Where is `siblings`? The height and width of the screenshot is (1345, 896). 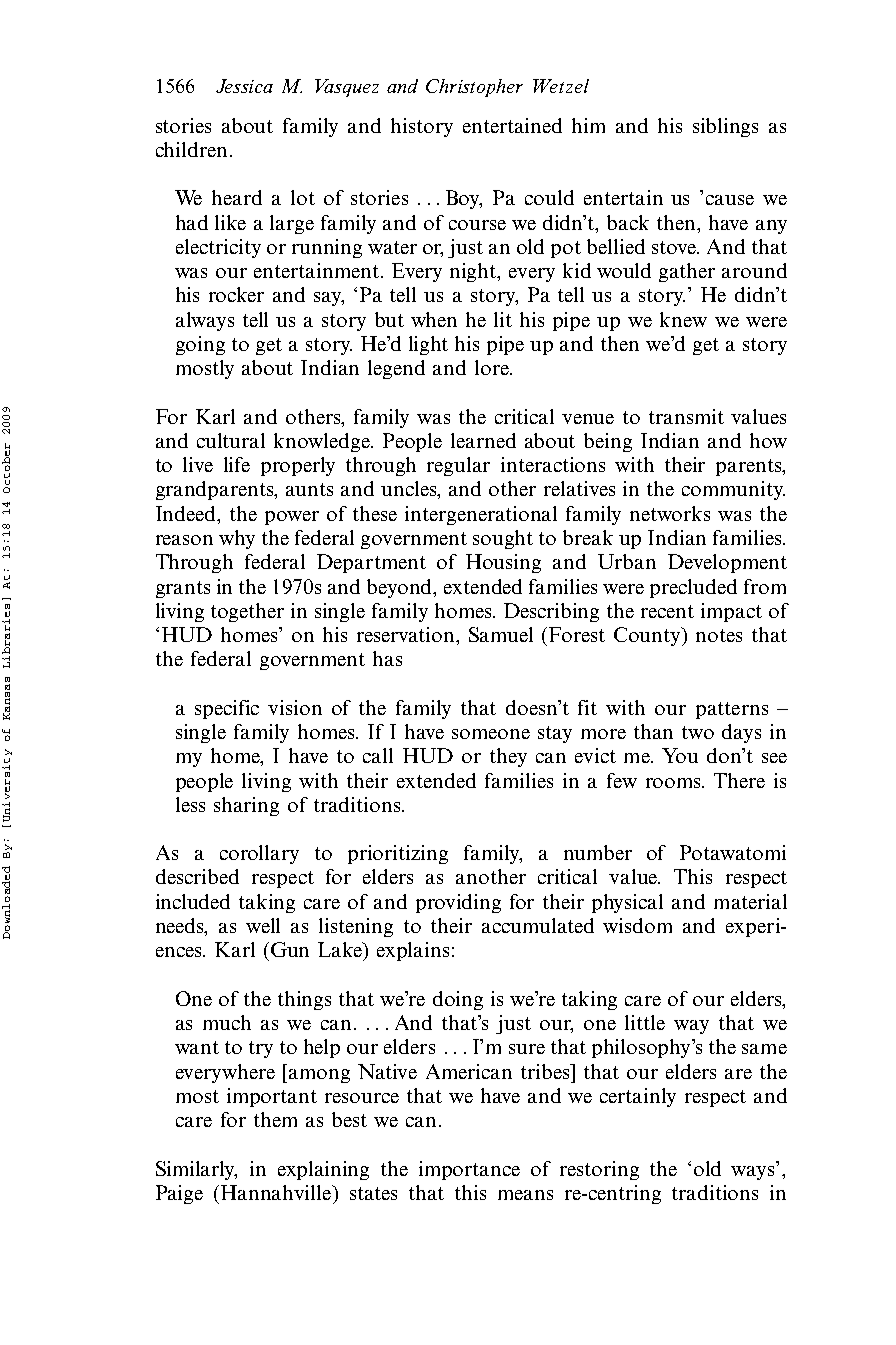
siblings is located at coordinates (725, 127).
